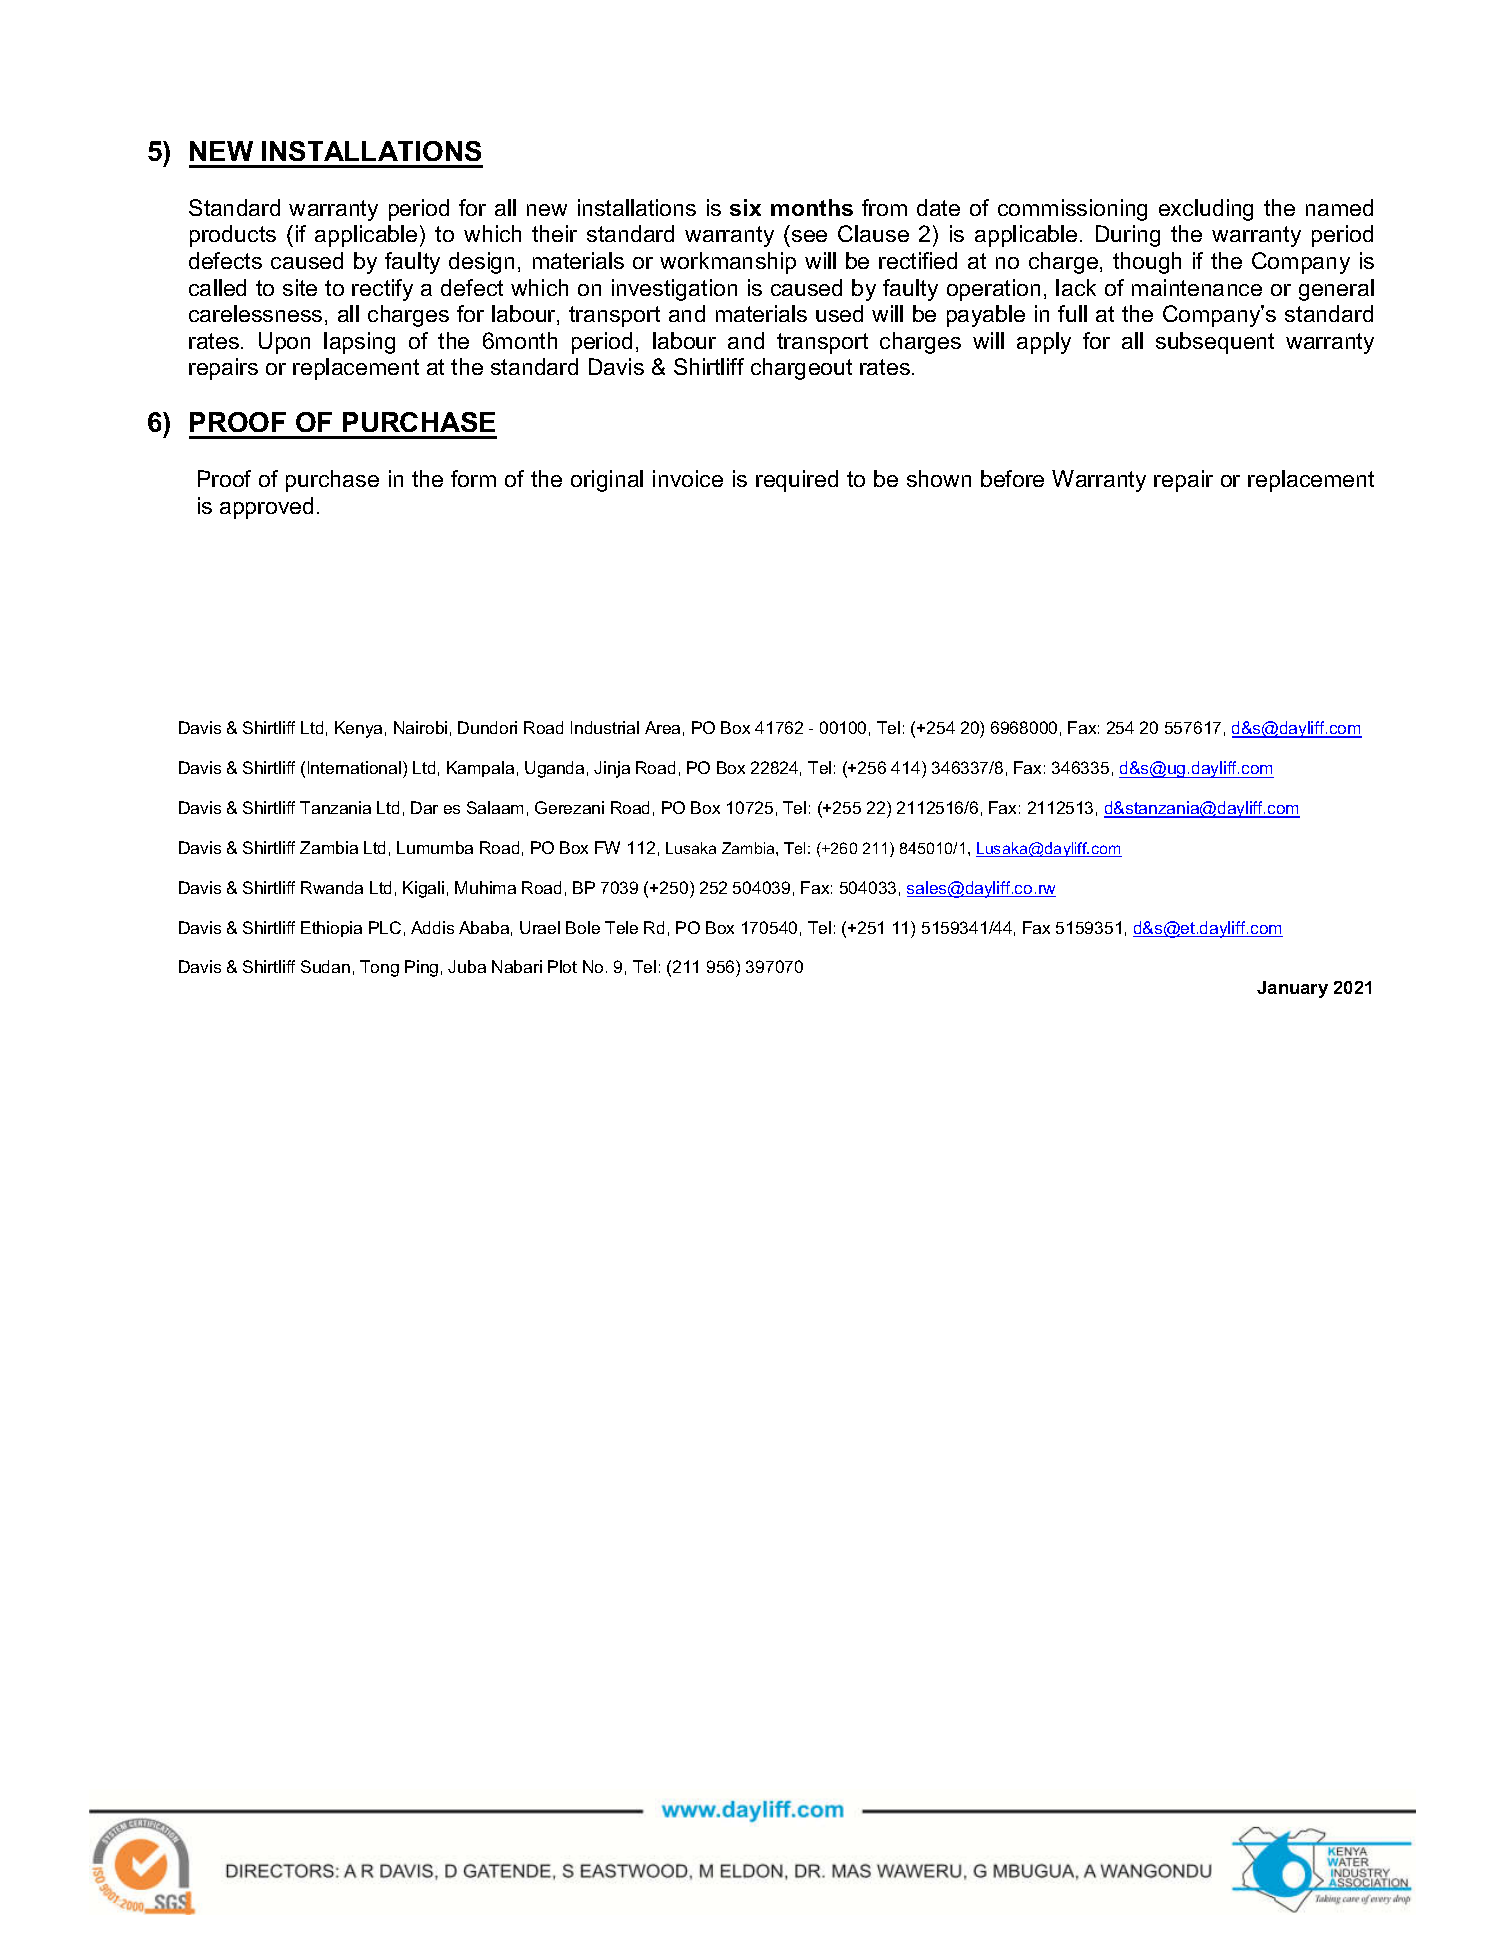  Describe the element at coordinates (1215, 343) in the image. I see `subsequent` at that location.
